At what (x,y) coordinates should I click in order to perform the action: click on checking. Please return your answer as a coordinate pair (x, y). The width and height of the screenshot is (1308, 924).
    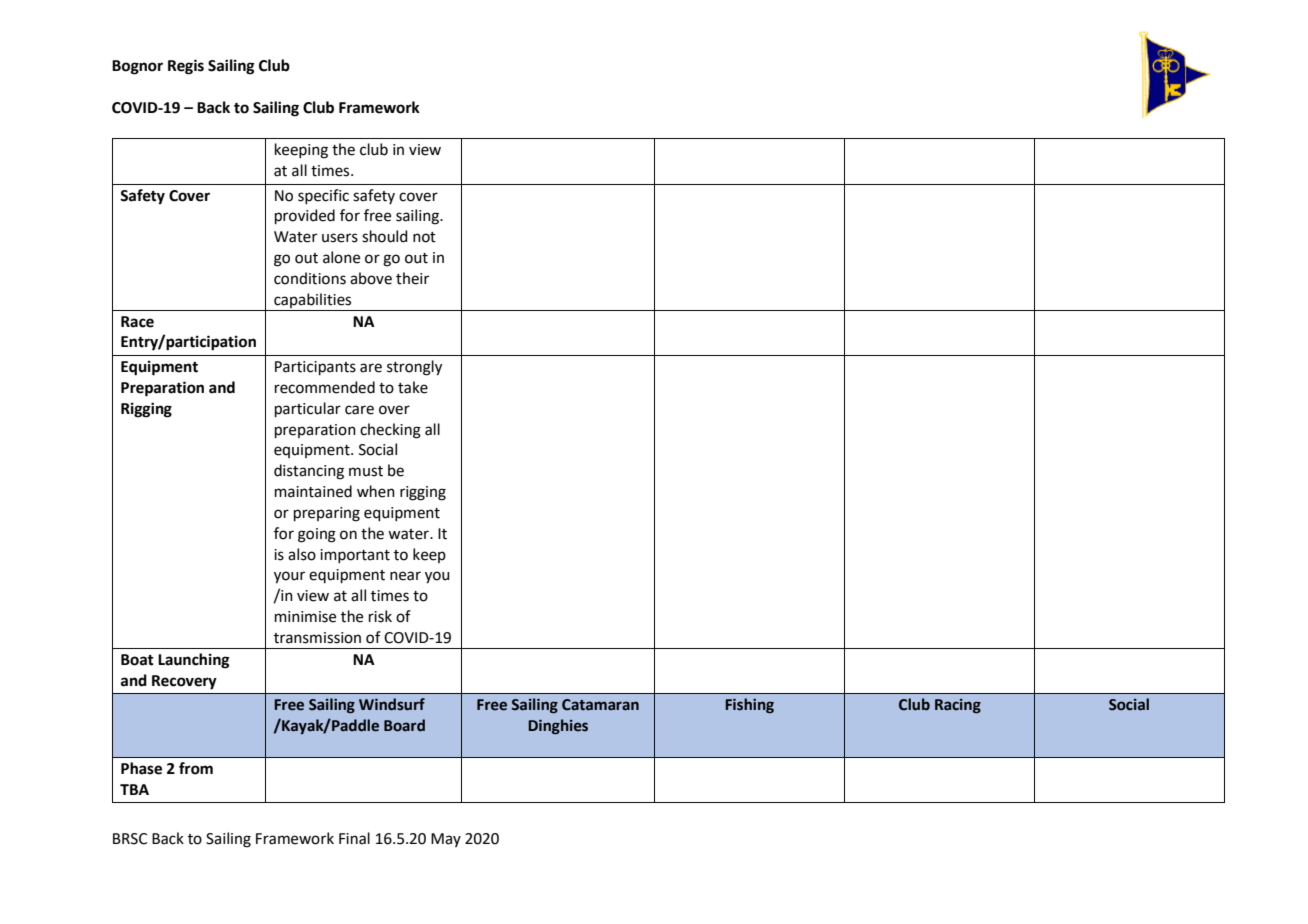
    Looking at the image, I should click on (390, 431).
